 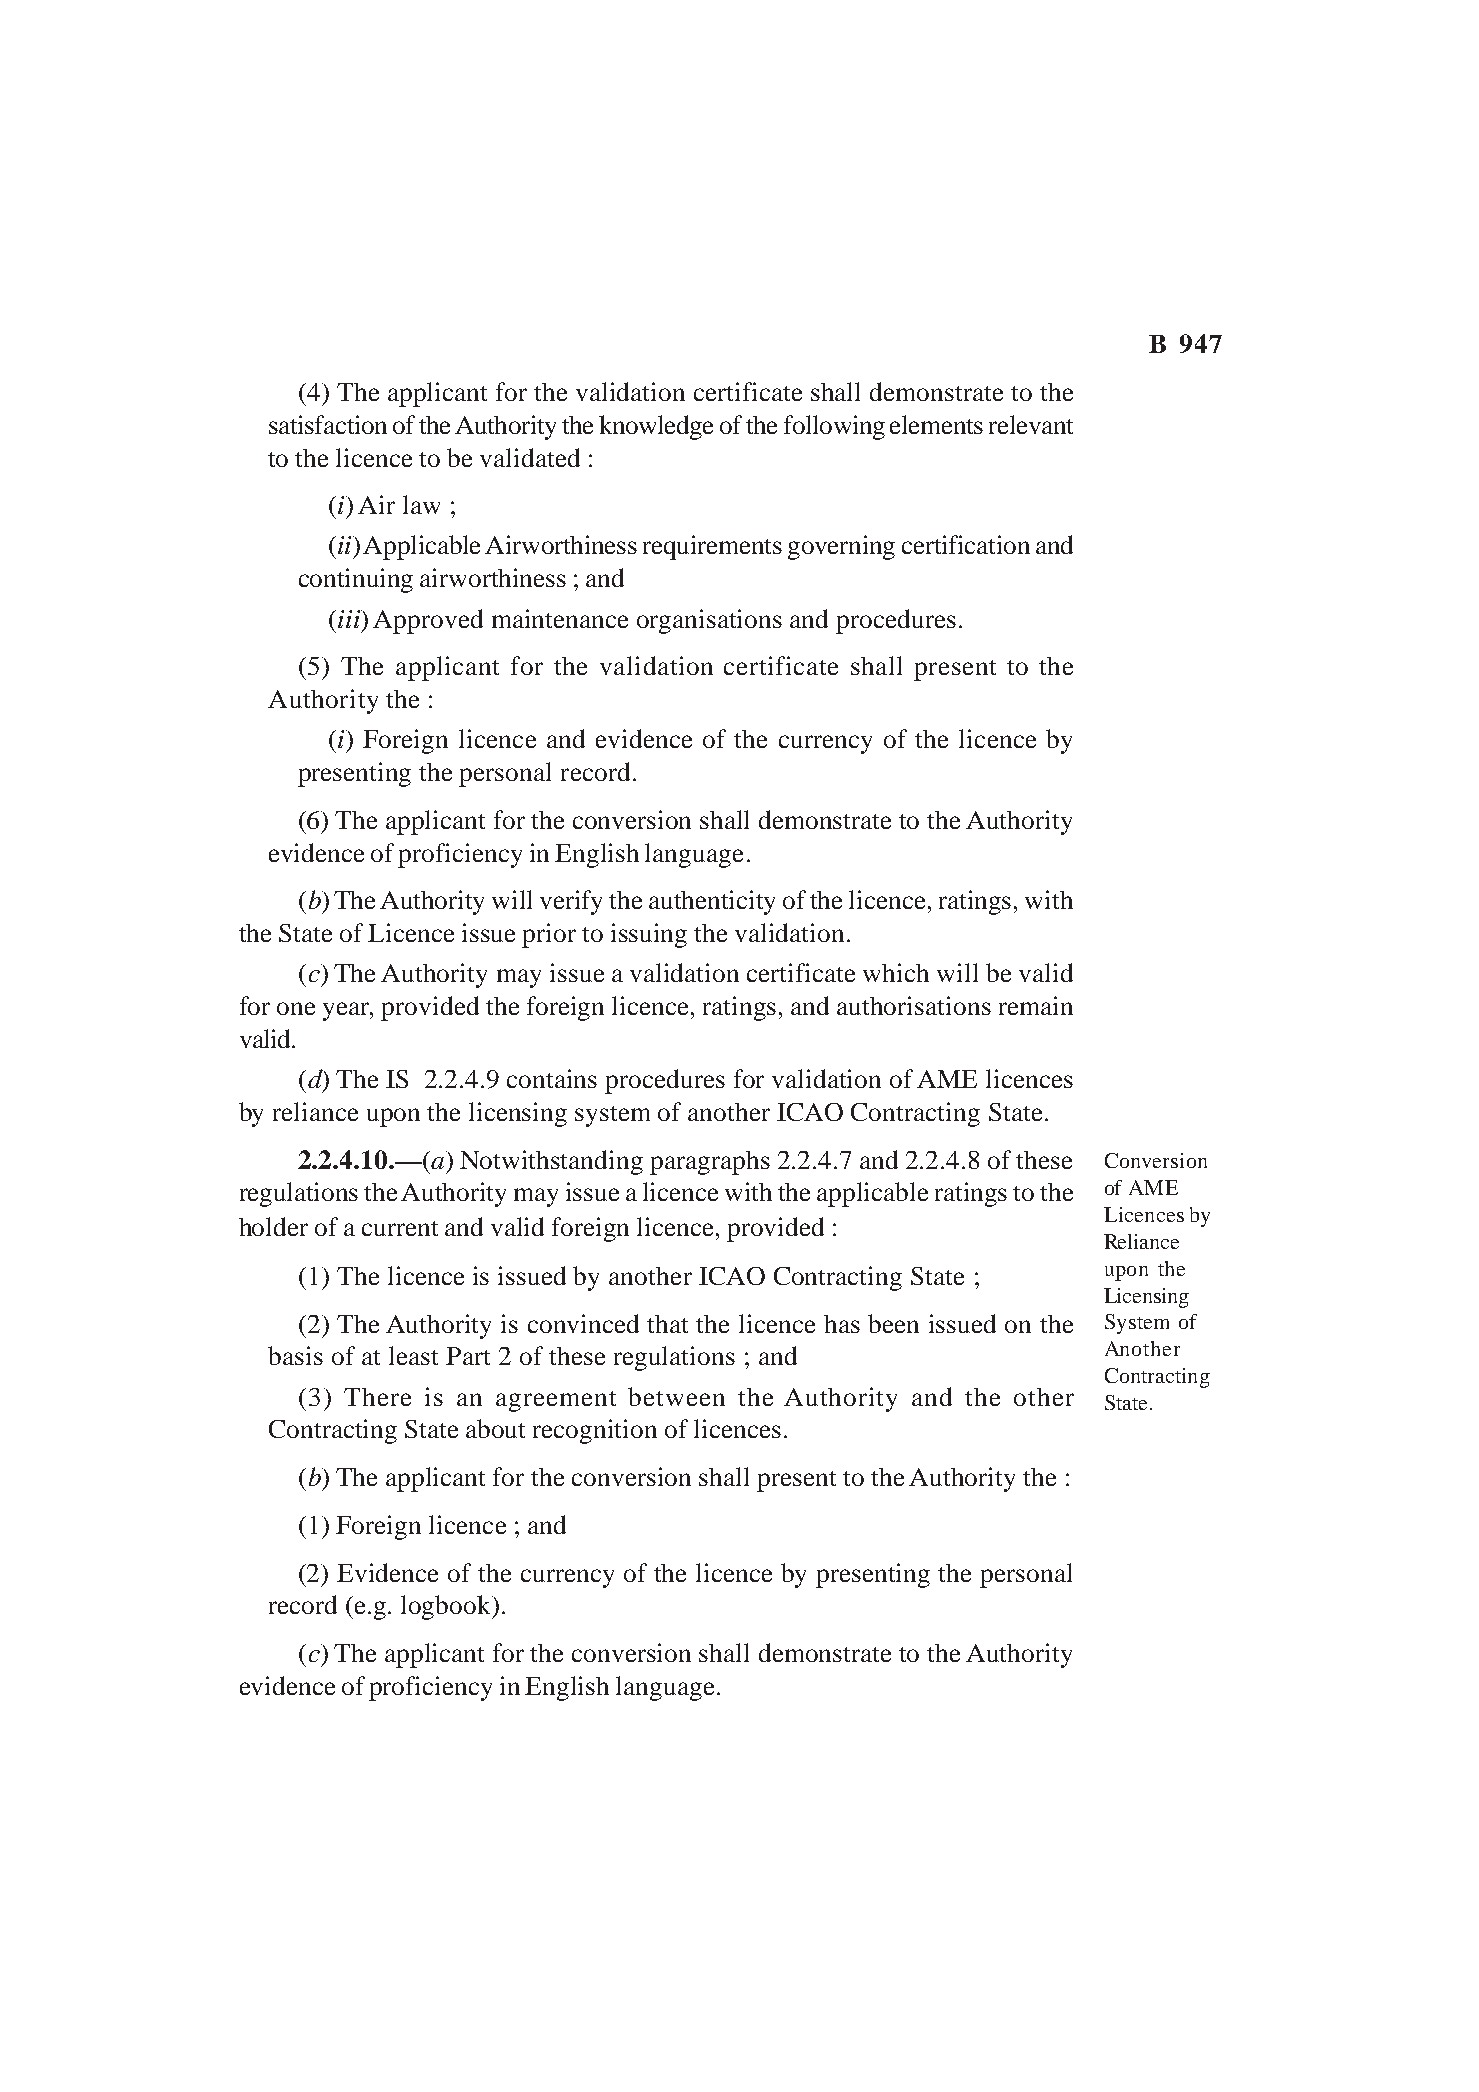 What do you see at coordinates (328, 424) in the image?
I see `satisfaction` at bounding box center [328, 424].
